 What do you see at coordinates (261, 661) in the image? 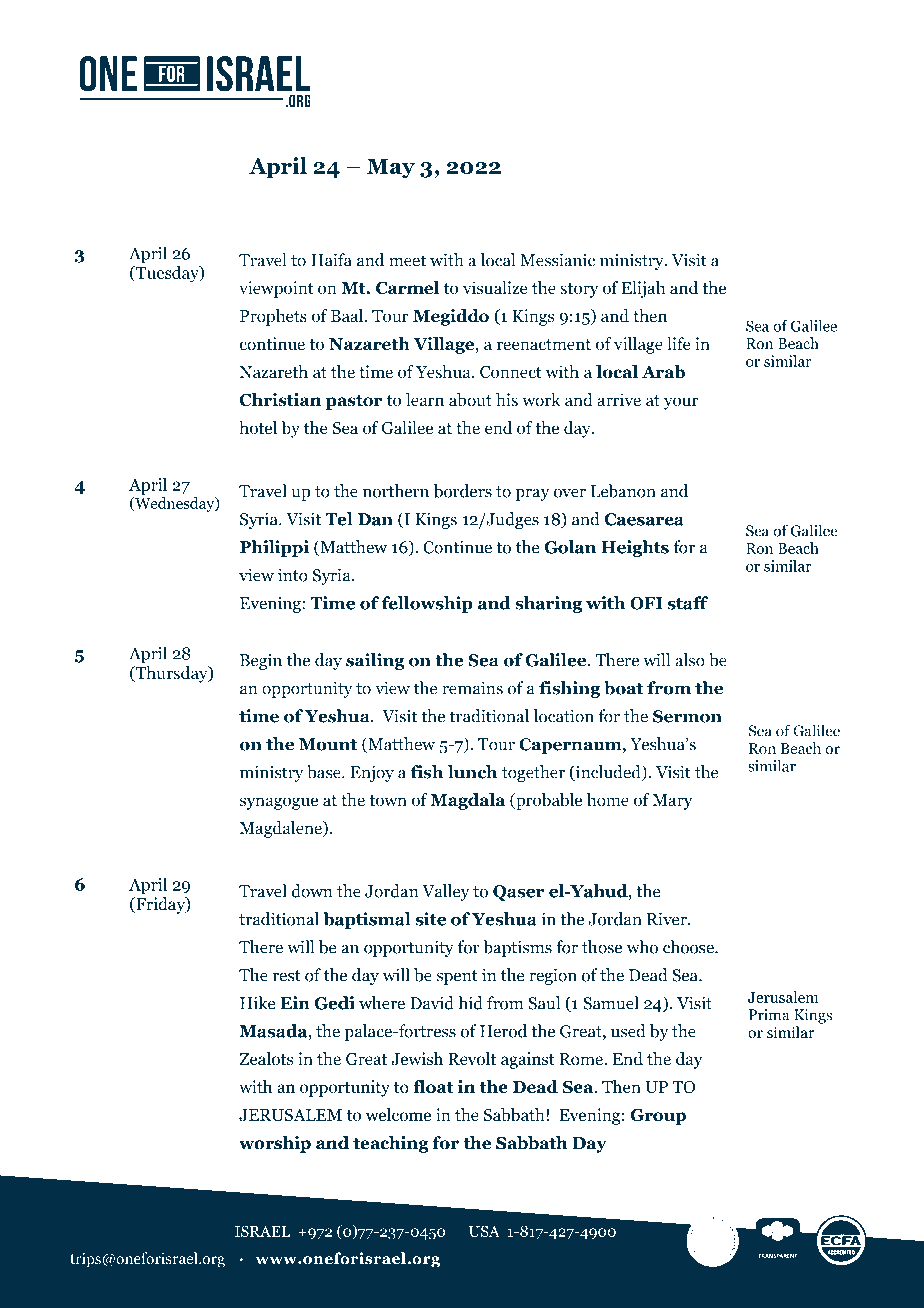
I see `Begin` at bounding box center [261, 661].
